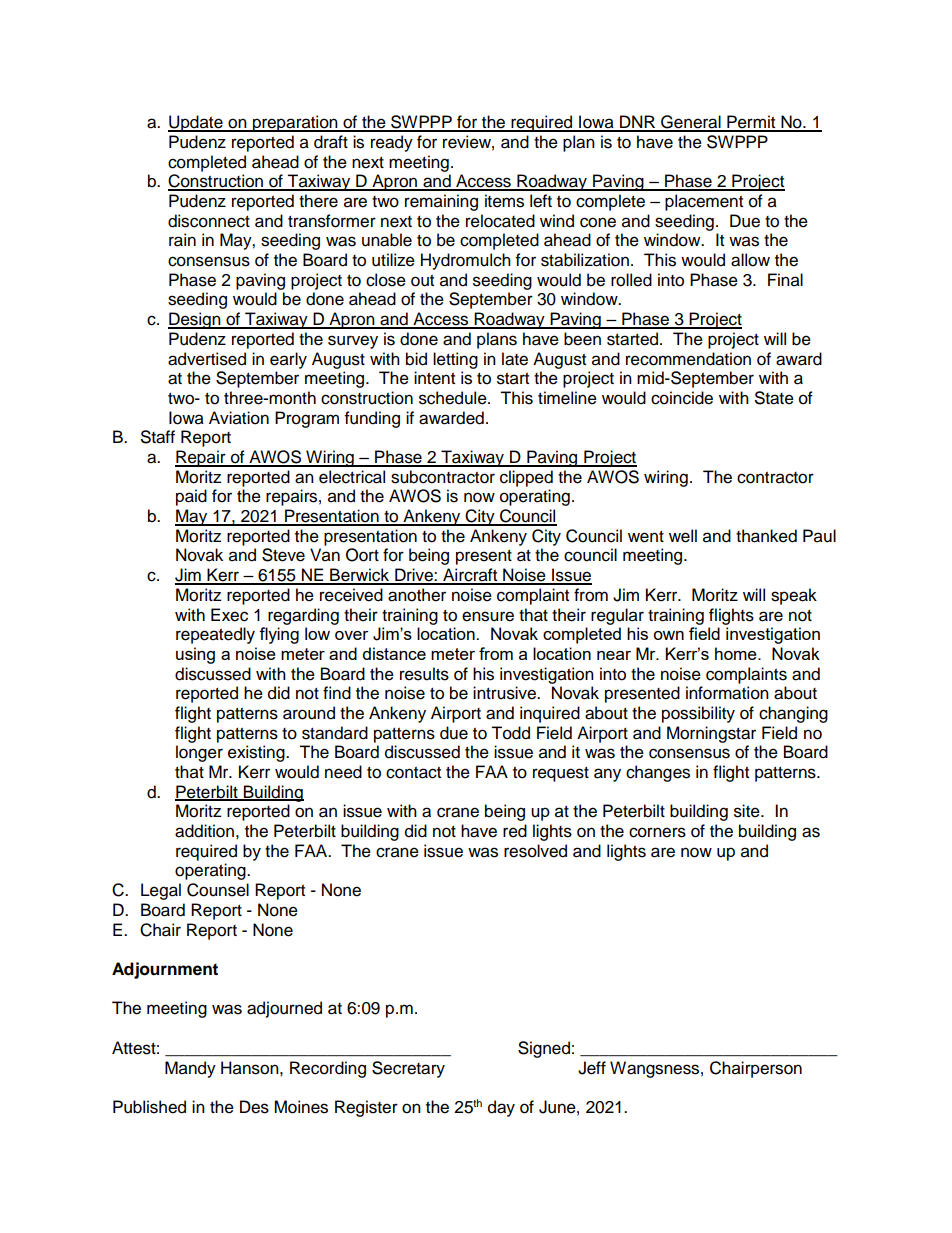 This screenshot has height=1233, width=952. What do you see at coordinates (190, 1069) in the screenshot?
I see `Mandy` at bounding box center [190, 1069].
